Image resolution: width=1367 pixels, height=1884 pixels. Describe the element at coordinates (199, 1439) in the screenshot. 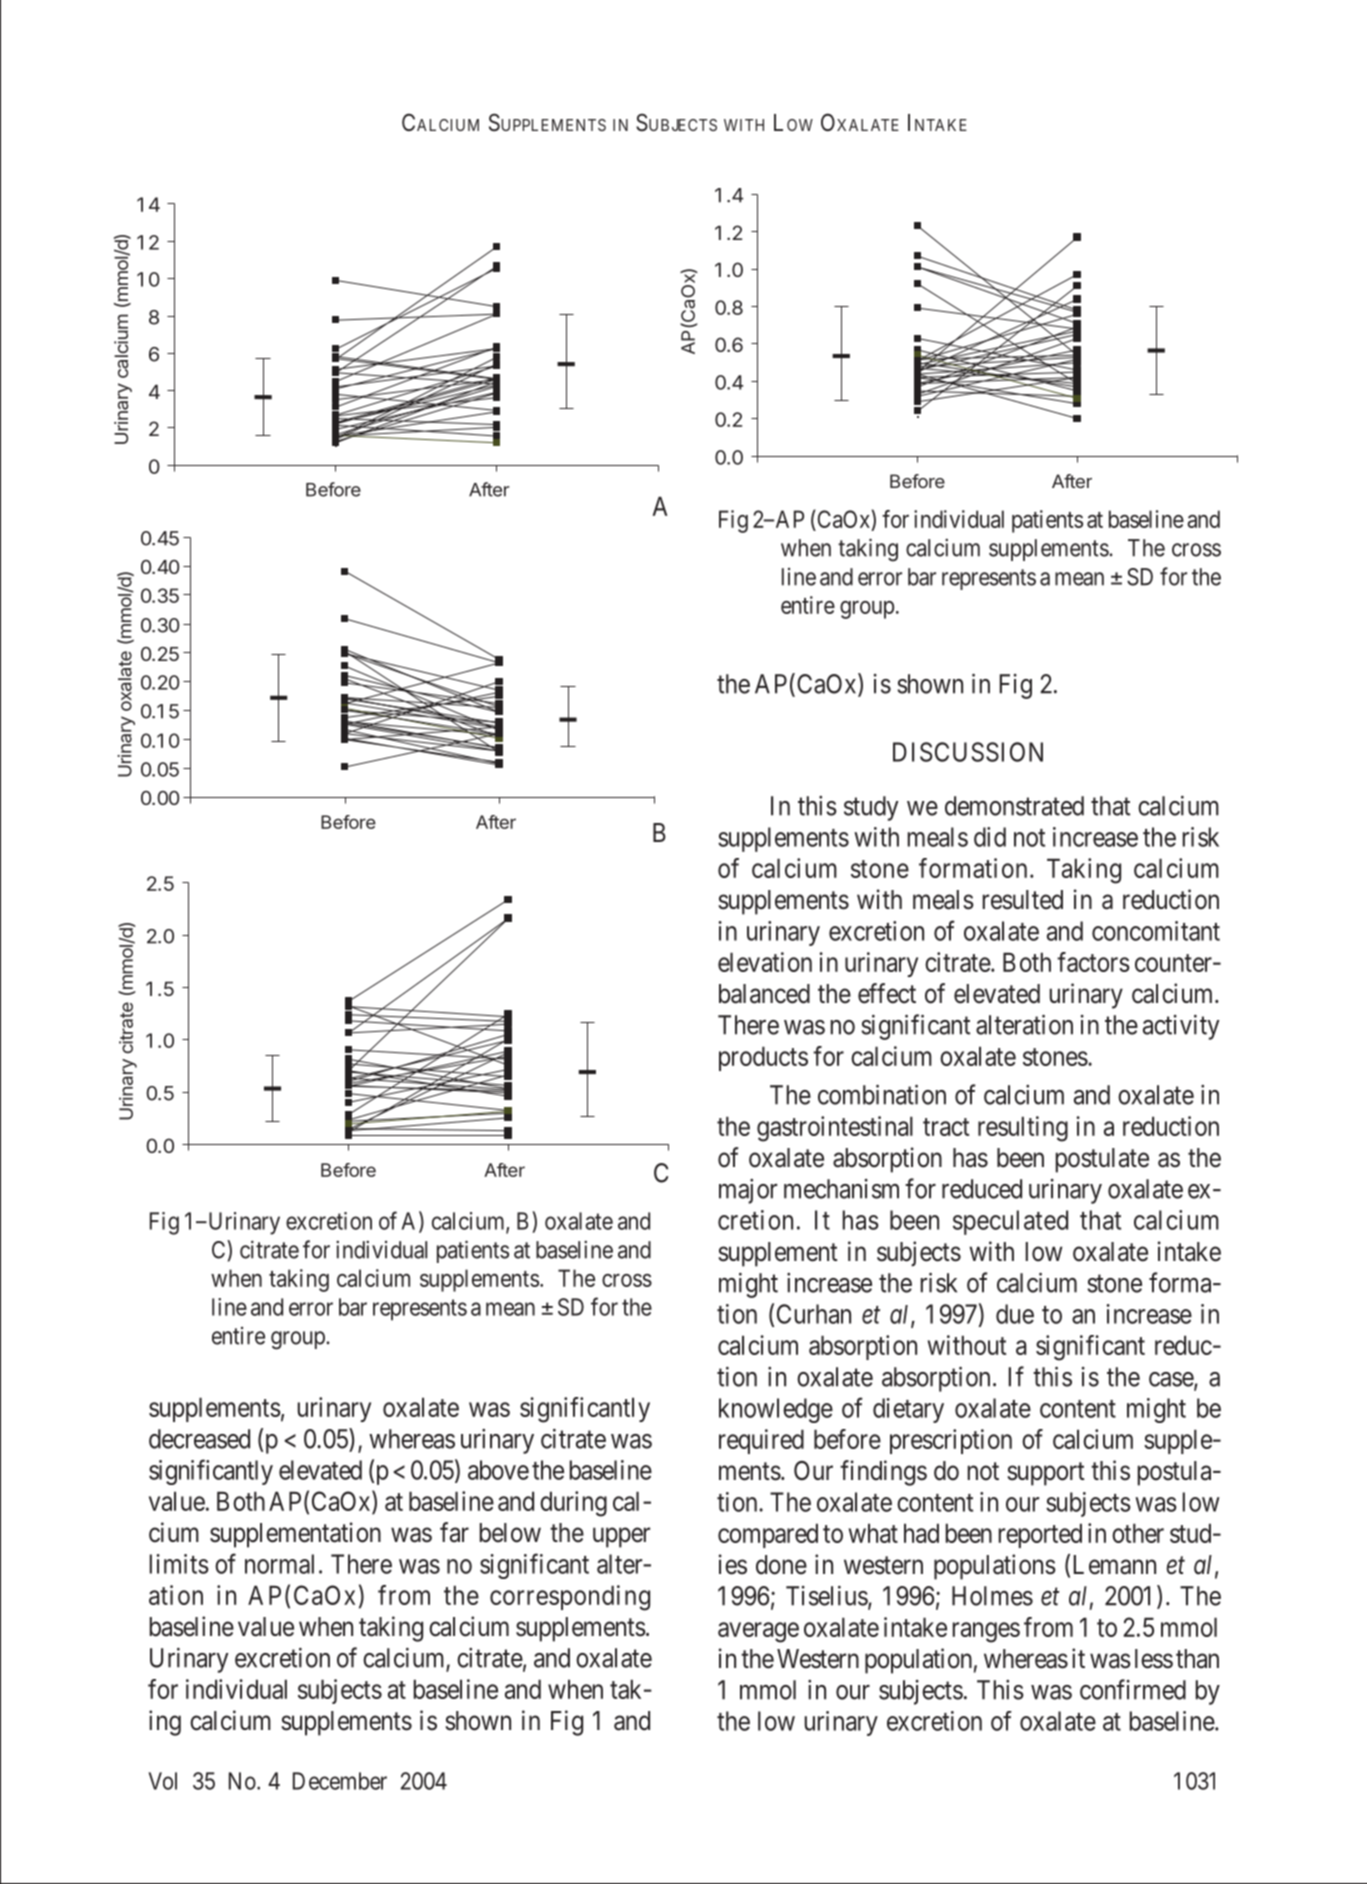

I see `decreased` at that location.
